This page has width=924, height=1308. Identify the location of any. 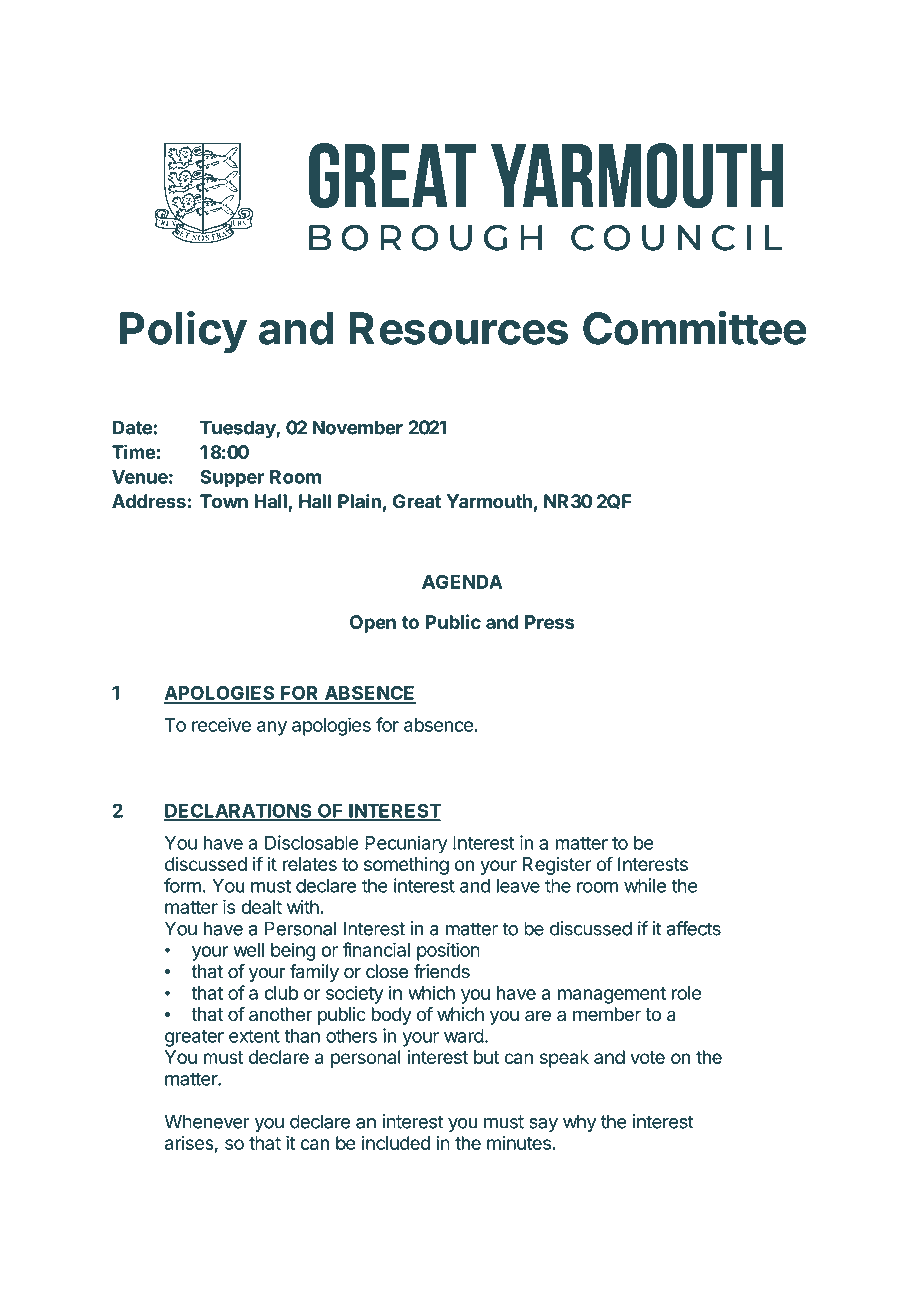
(272, 728).
